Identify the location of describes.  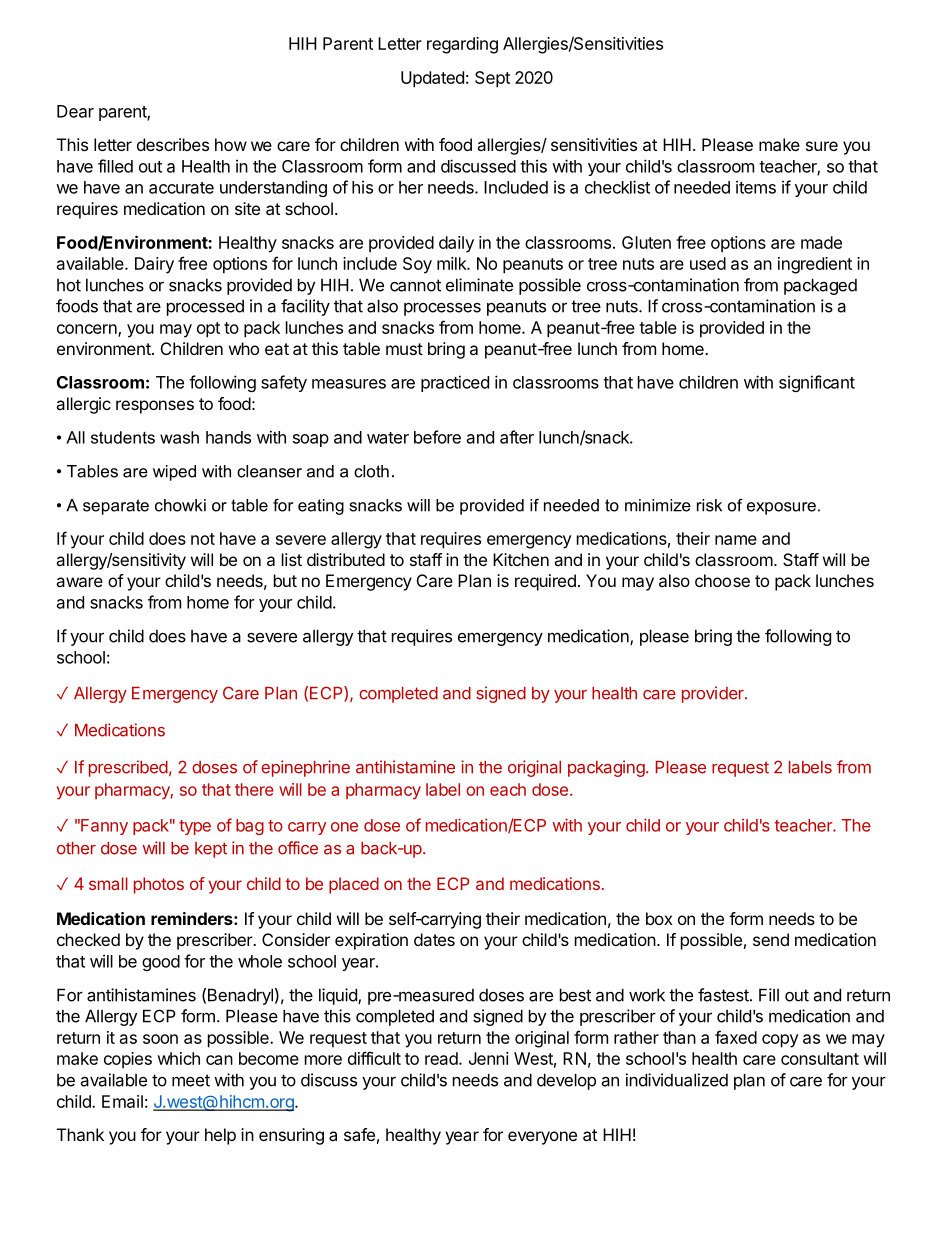
(173, 144).
